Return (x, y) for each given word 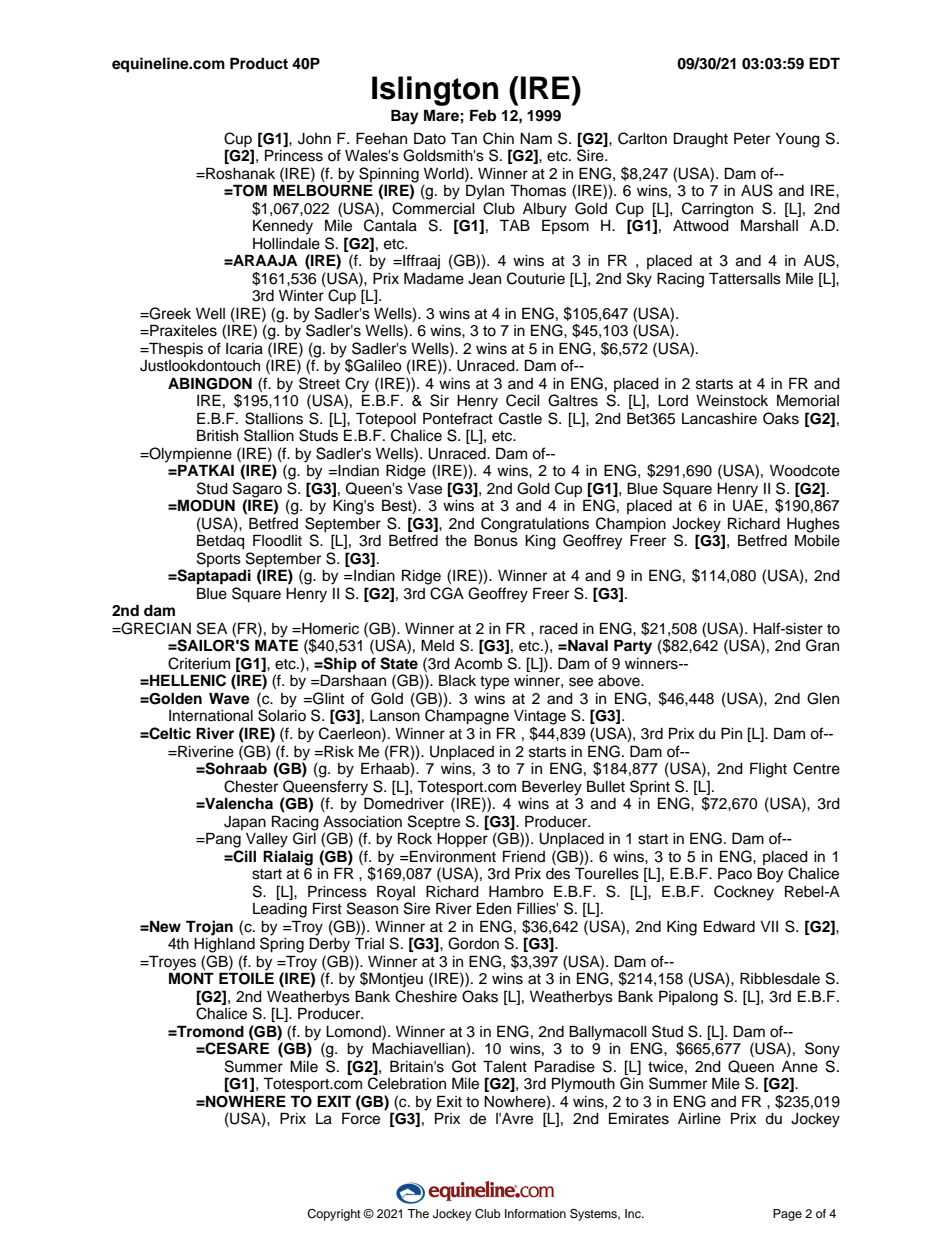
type (494, 683)
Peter (752, 138)
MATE (276, 645)
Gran (822, 645)
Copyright (334, 1215)
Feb (483, 115)
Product (259, 63)
